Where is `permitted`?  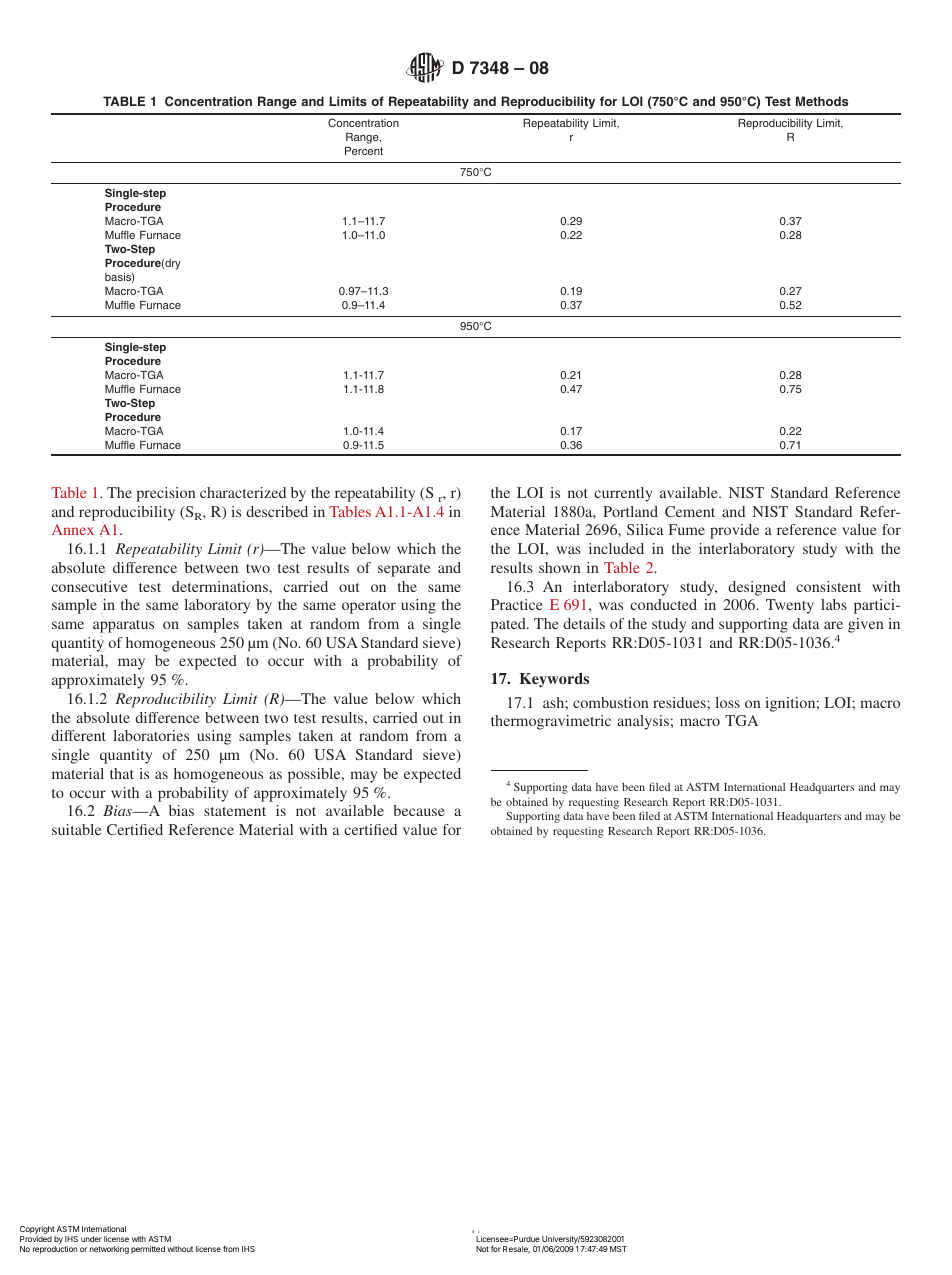
permitted is located at coordinates (148, 1250).
